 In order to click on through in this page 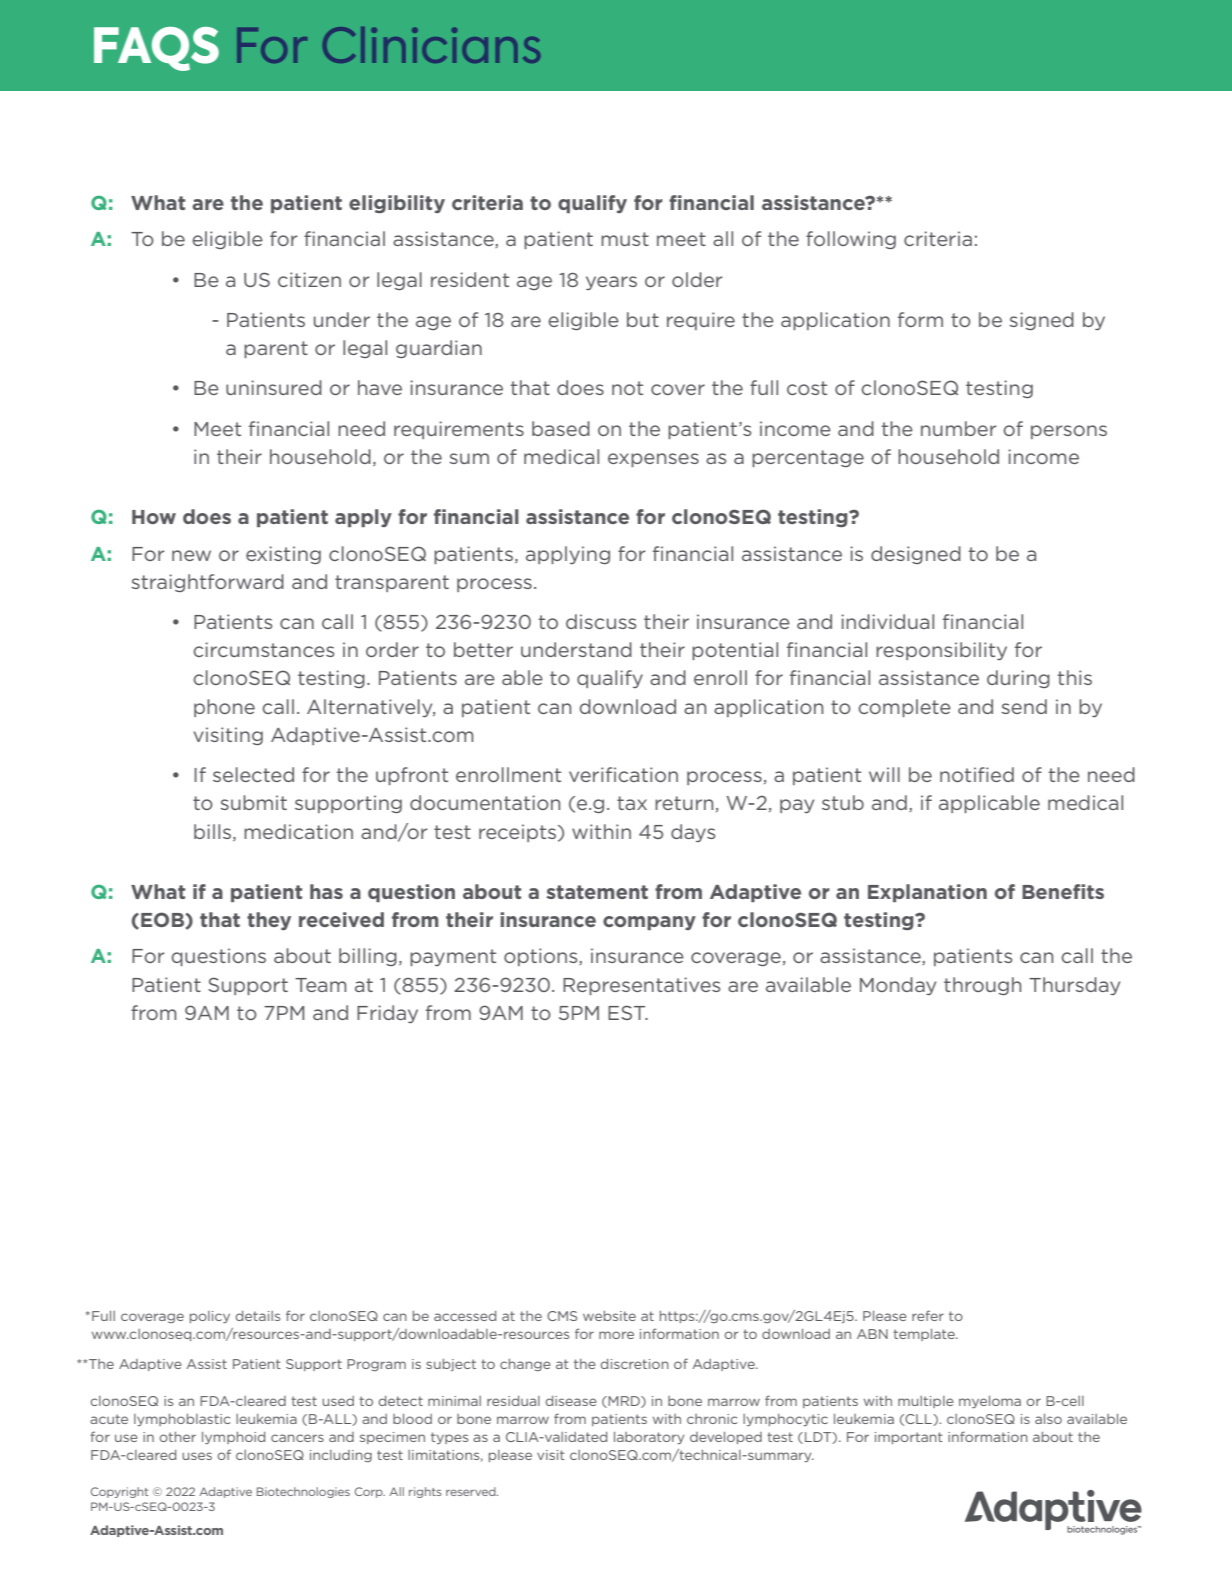, I will do `click(982, 986)`.
